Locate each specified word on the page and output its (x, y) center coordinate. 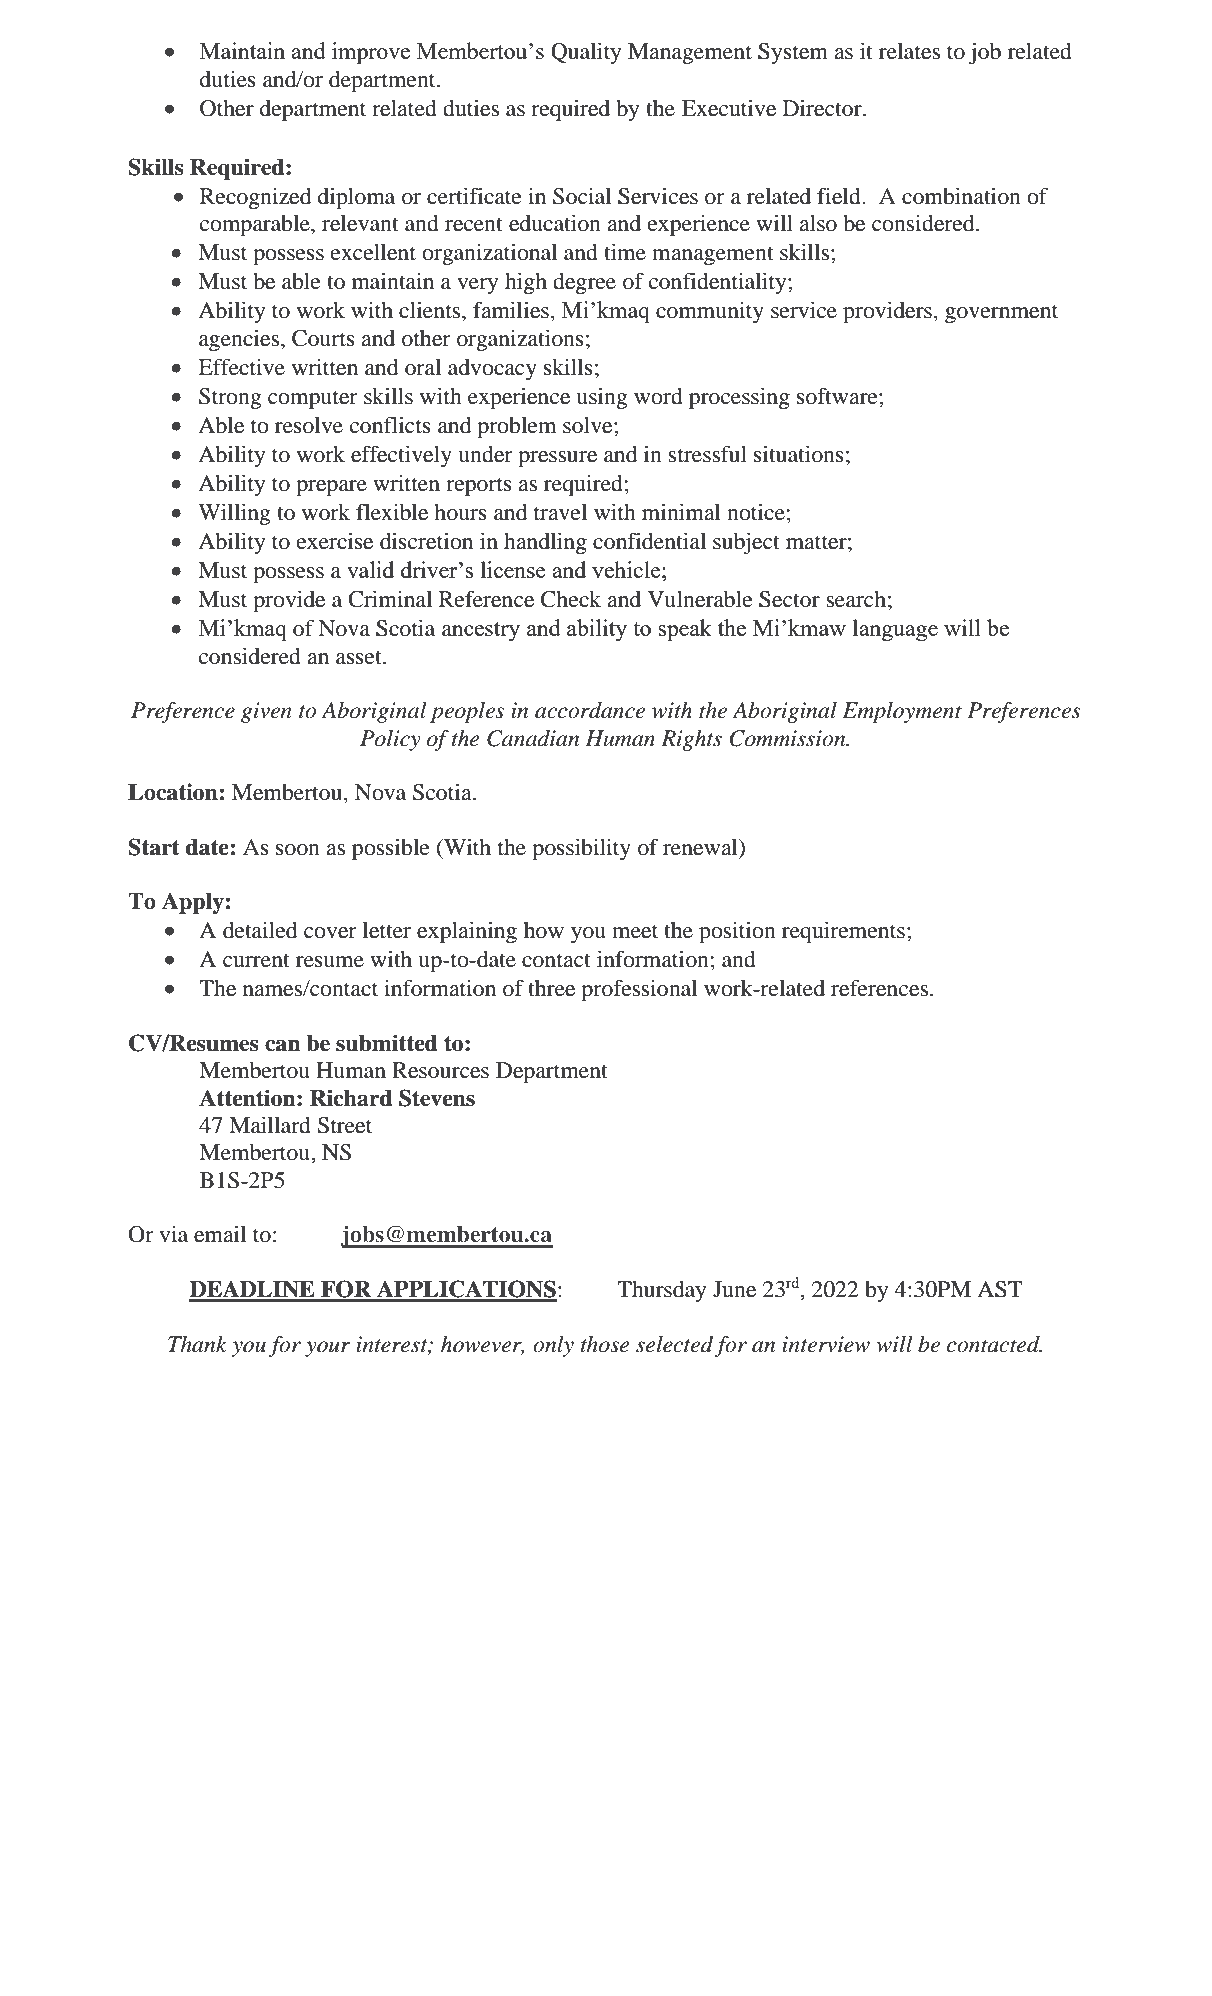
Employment (902, 712)
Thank (197, 1344)
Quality (586, 53)
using (602, 398)
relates (909, 51)
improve (371, 53)
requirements (843, 932)
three (551, 988)
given (266, 712)
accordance (590, 710)
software (838, 396)
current (256, 960)
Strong (230, 398)
